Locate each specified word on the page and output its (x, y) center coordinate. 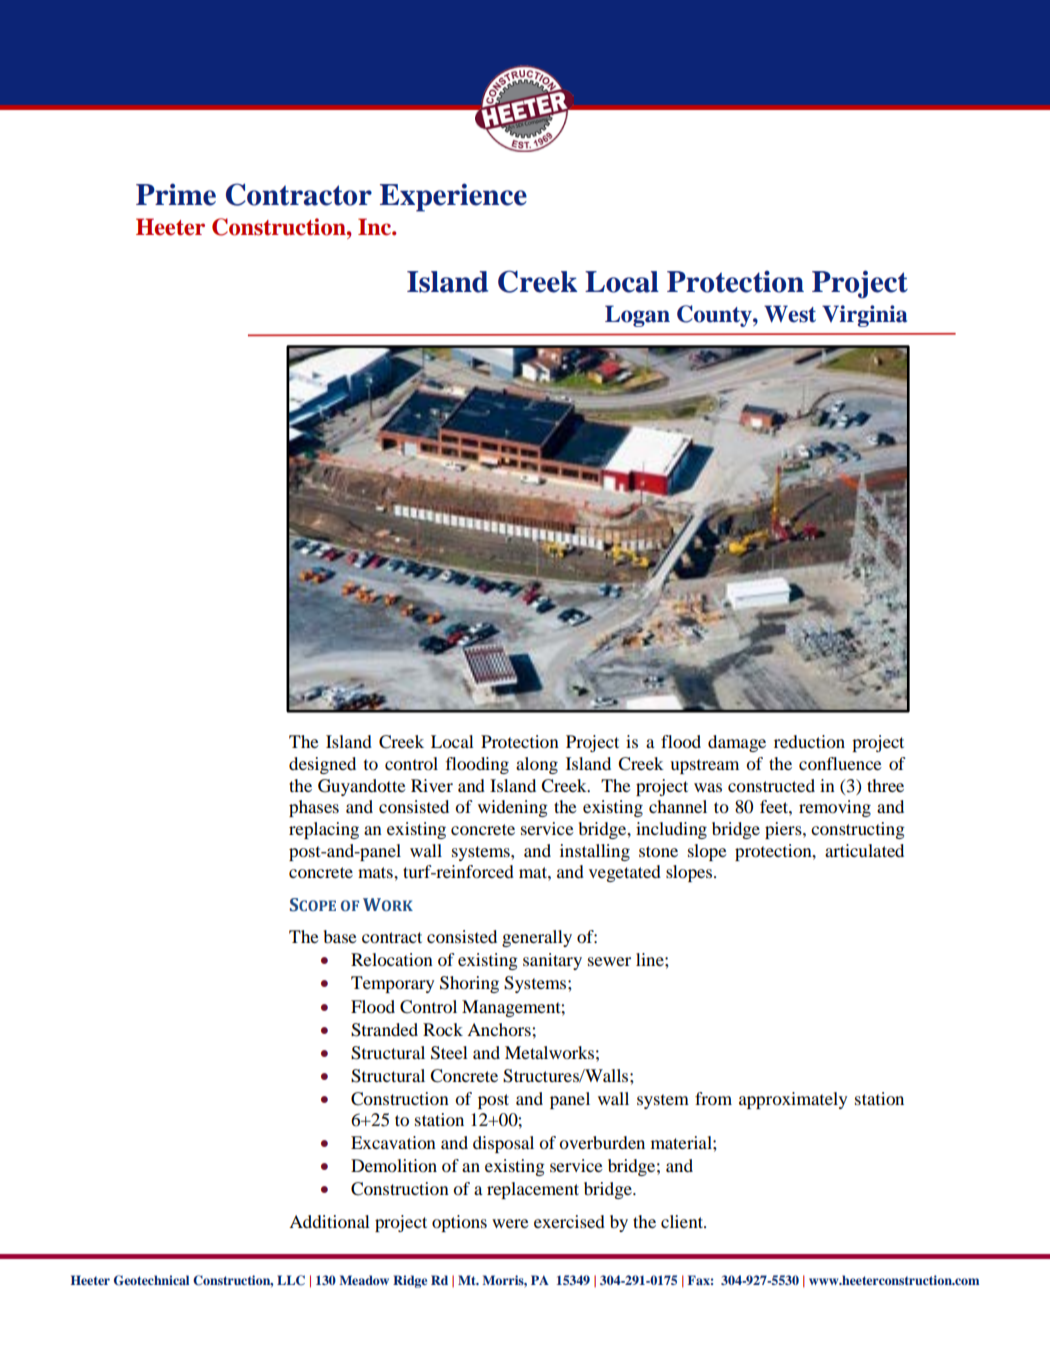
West (790, 314)
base (340, 936)
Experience (453, 197)
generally (537, 938)
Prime (176, 194)
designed (322, 765)
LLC (291, 1280)
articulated (864, 850)
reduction (809, 741)
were (510, 1223)
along (537, 765)
